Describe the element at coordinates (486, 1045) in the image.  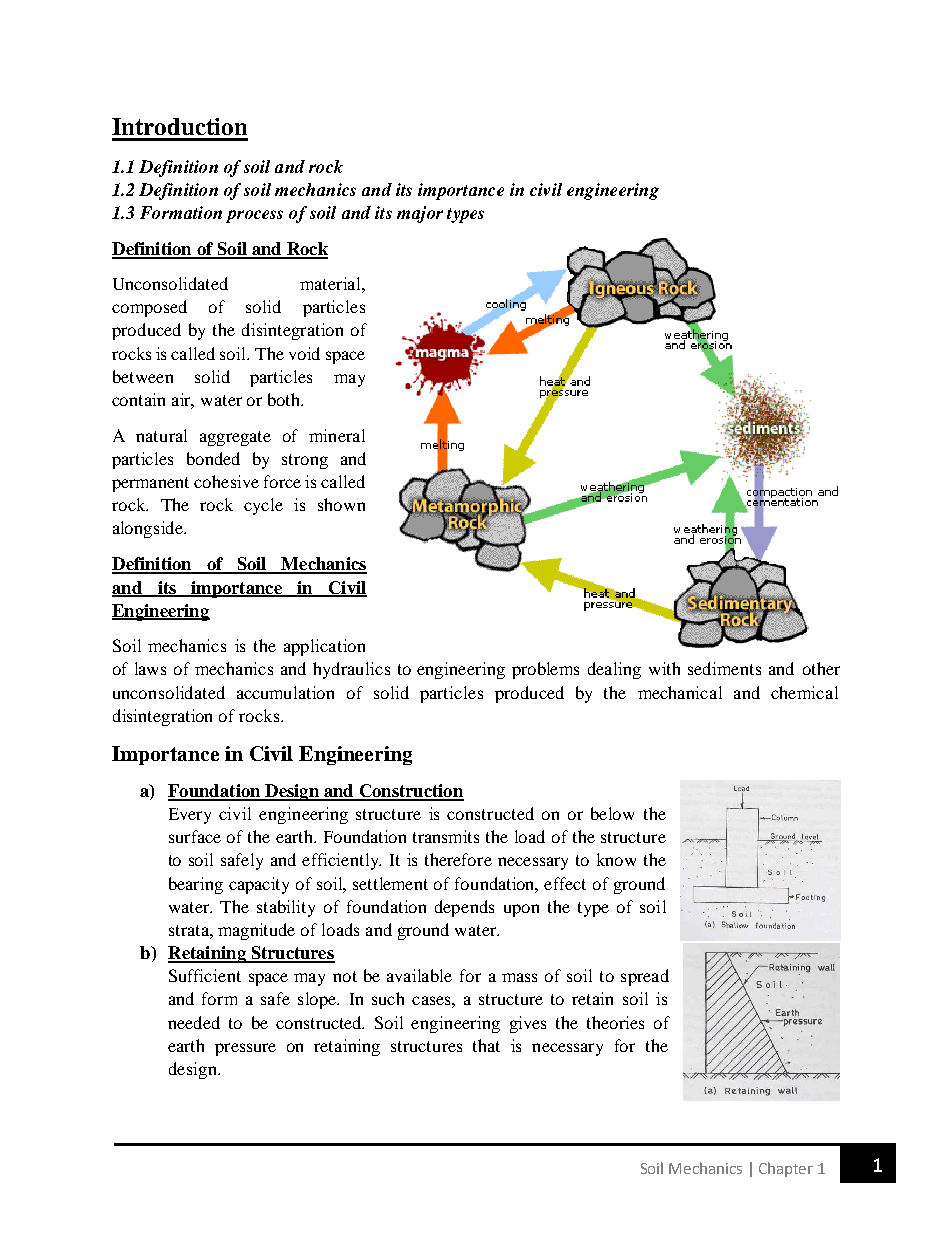
I see `that` at that location.
